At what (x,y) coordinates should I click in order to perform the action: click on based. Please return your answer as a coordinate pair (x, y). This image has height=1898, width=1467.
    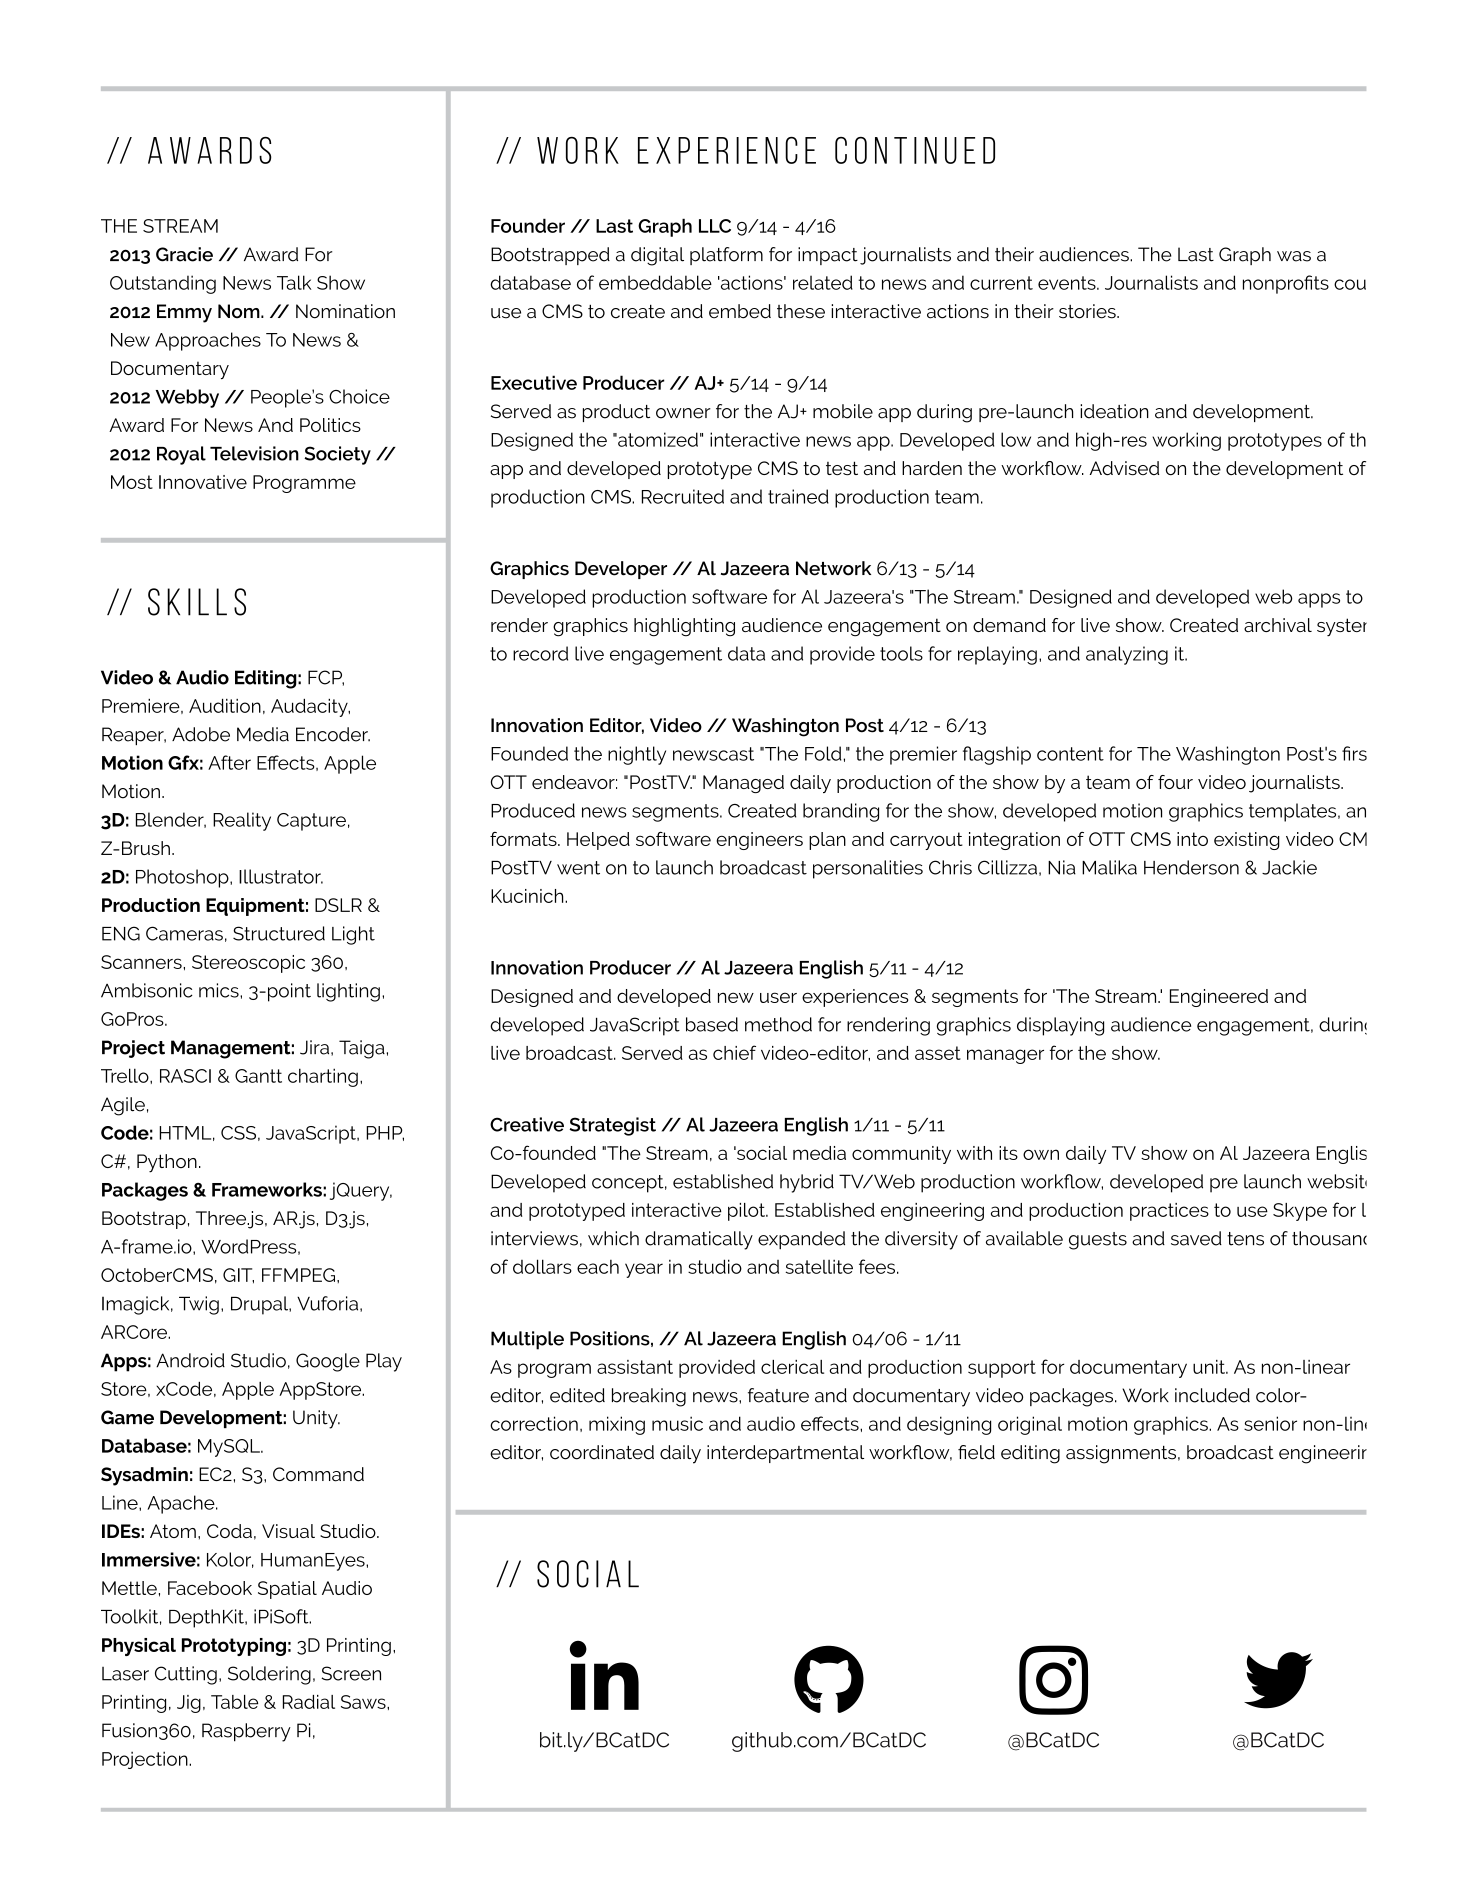
    Looking at the image, I should click on (712, 1024).
